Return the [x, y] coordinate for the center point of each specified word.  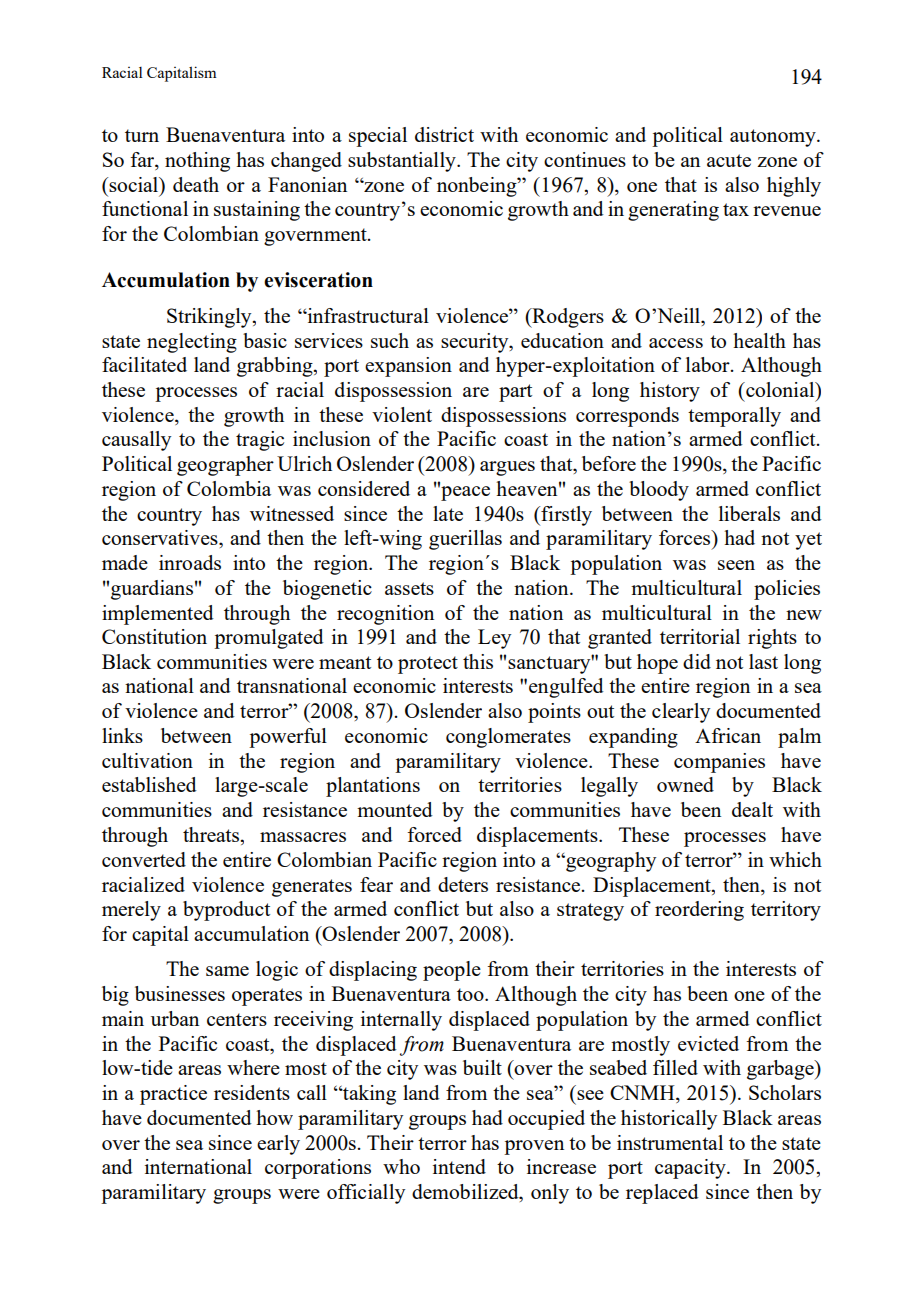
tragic [260, 441]
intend [459, 1166]
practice [173, 1095]
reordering [699, 911]
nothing [197, 162]
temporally [734, 417]
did [697, 661]
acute [729, 160]
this [478, 661]
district [444, 134]
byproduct [226, 911]
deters [463, 884]
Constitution [154, 636]
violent [402, 414]
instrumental [670, 1142]
